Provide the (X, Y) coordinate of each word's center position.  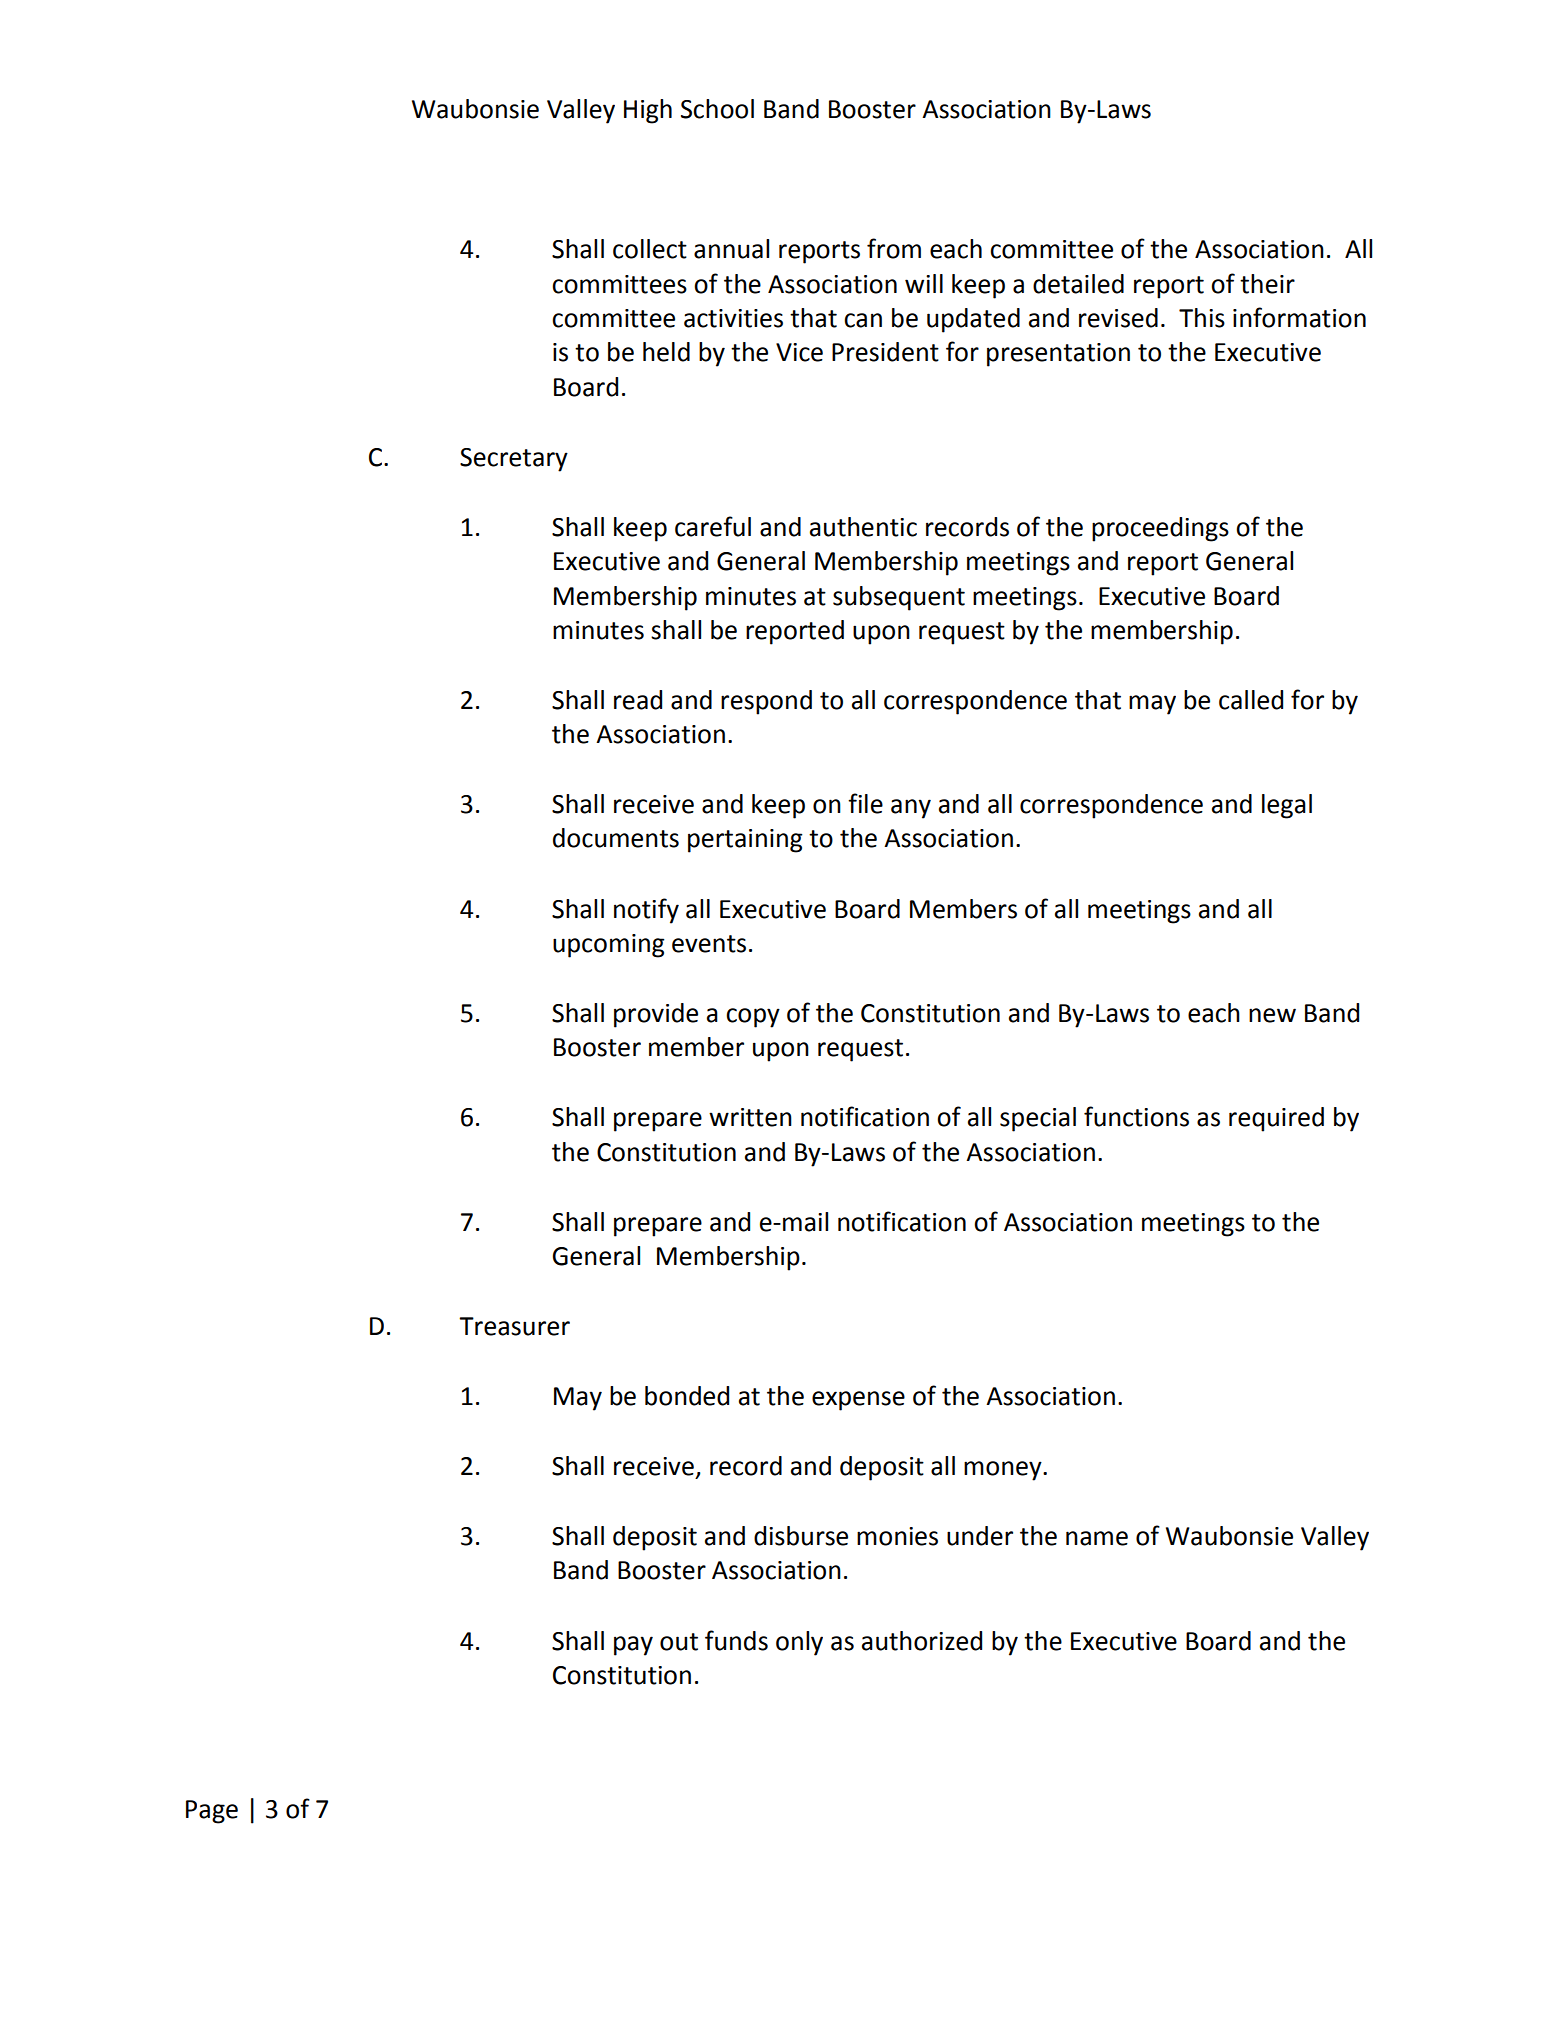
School (717, 109)
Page (212, 1812)
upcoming (609, 946)
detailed (1078, 284)
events (709, 944)
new (1272, 1015)
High (648, 111)
